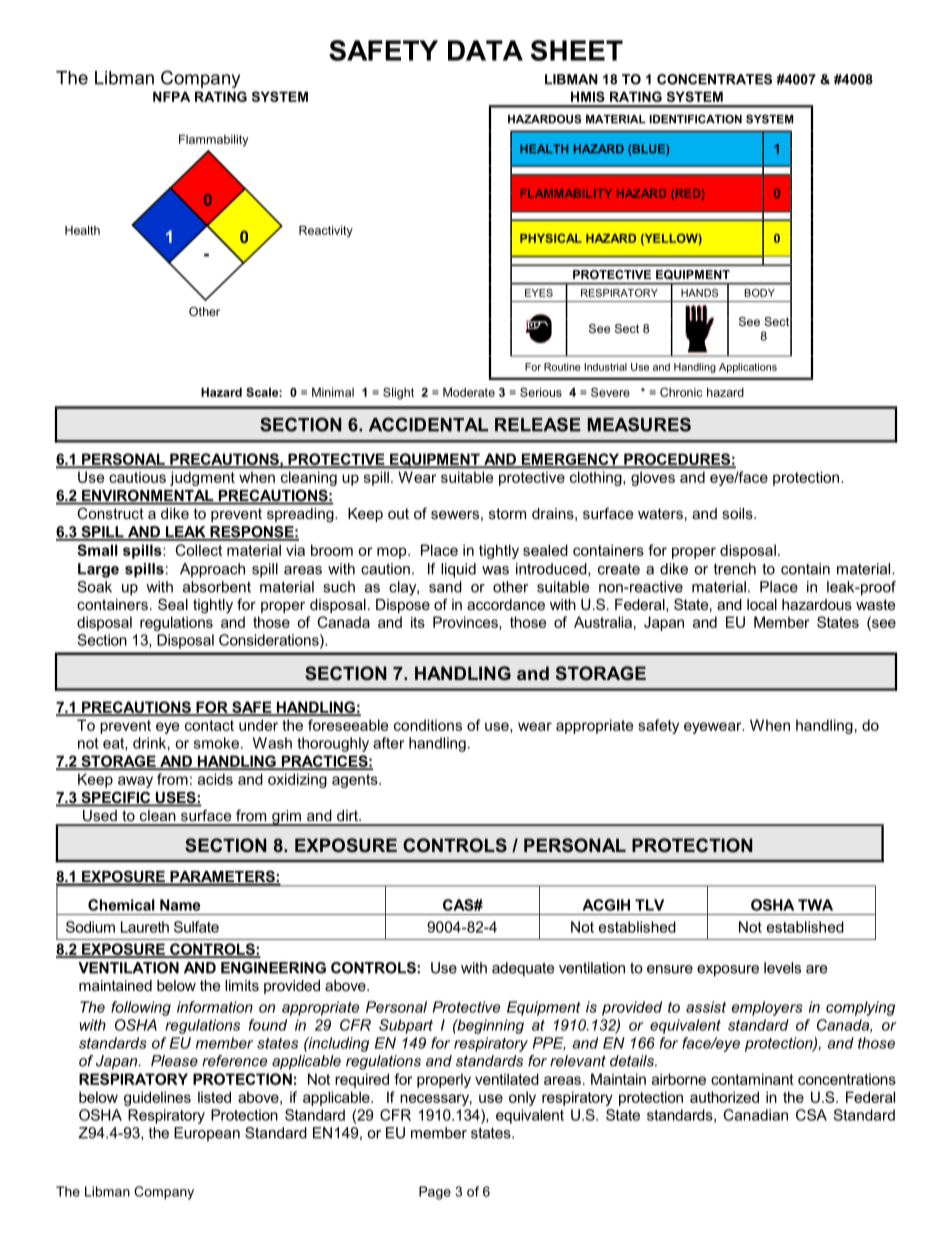 The image size is (952, 1233). What do you see at coordinates (217, 587) in the screenshot?
I see `absorbent` at bounding box center [217, 587].
